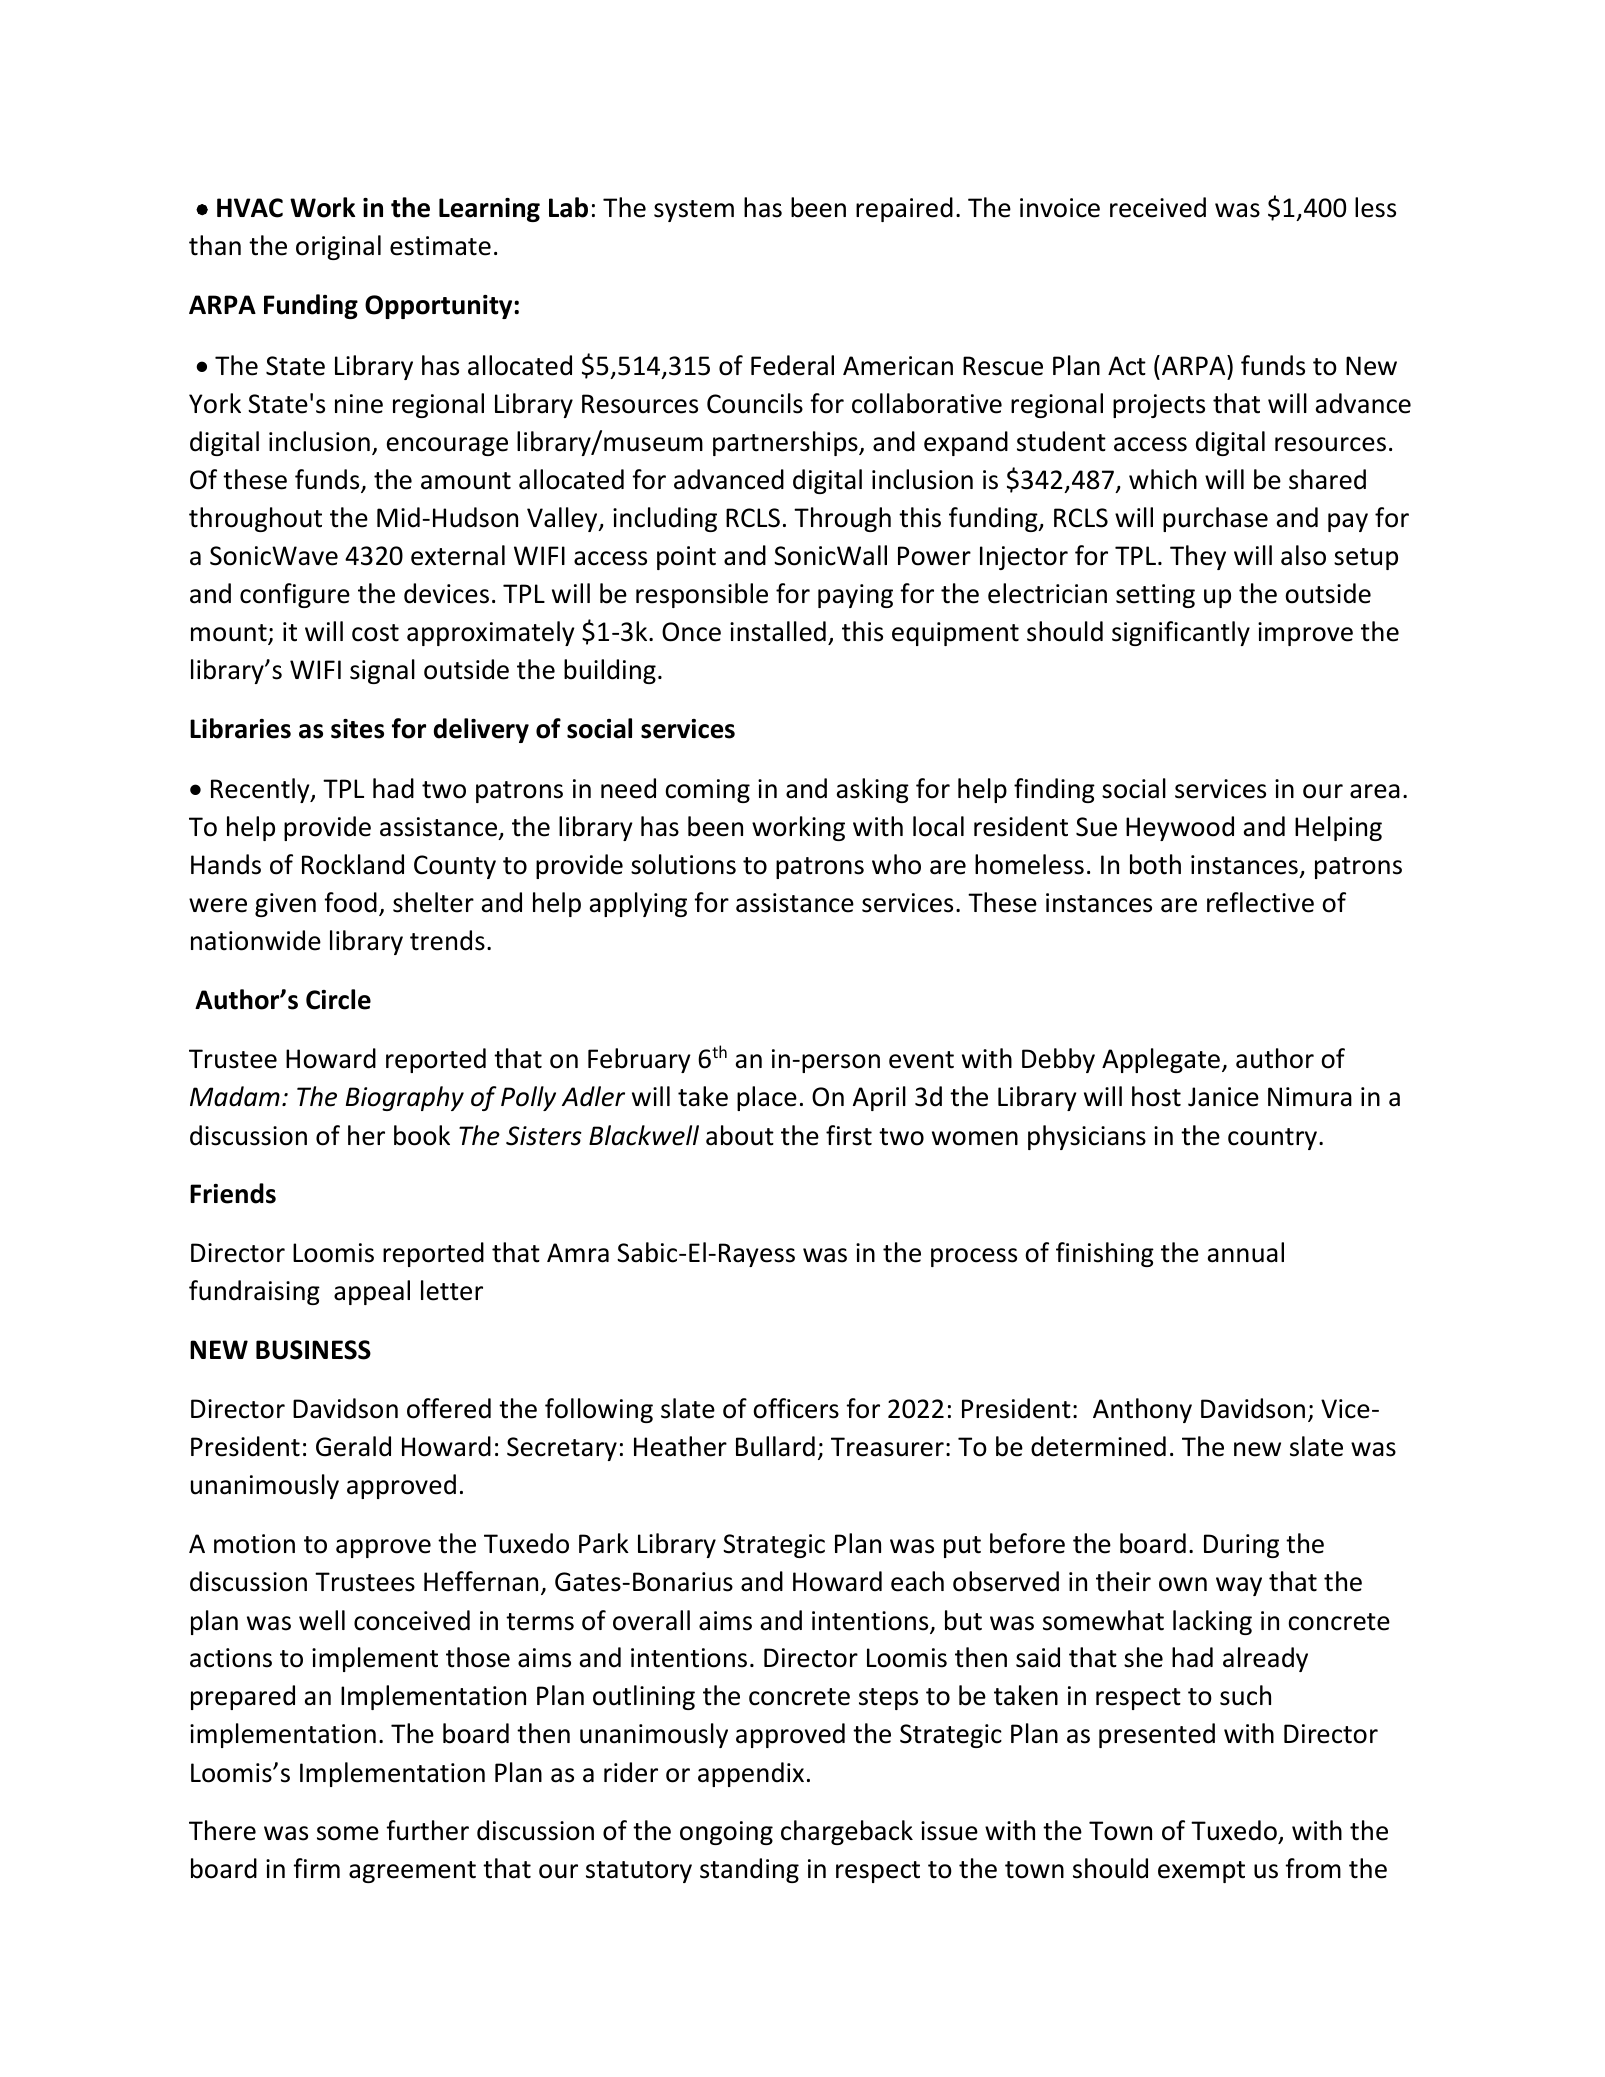 The height and width of the page is (2077, 1605). I want to click on original, so click(338, 247).
